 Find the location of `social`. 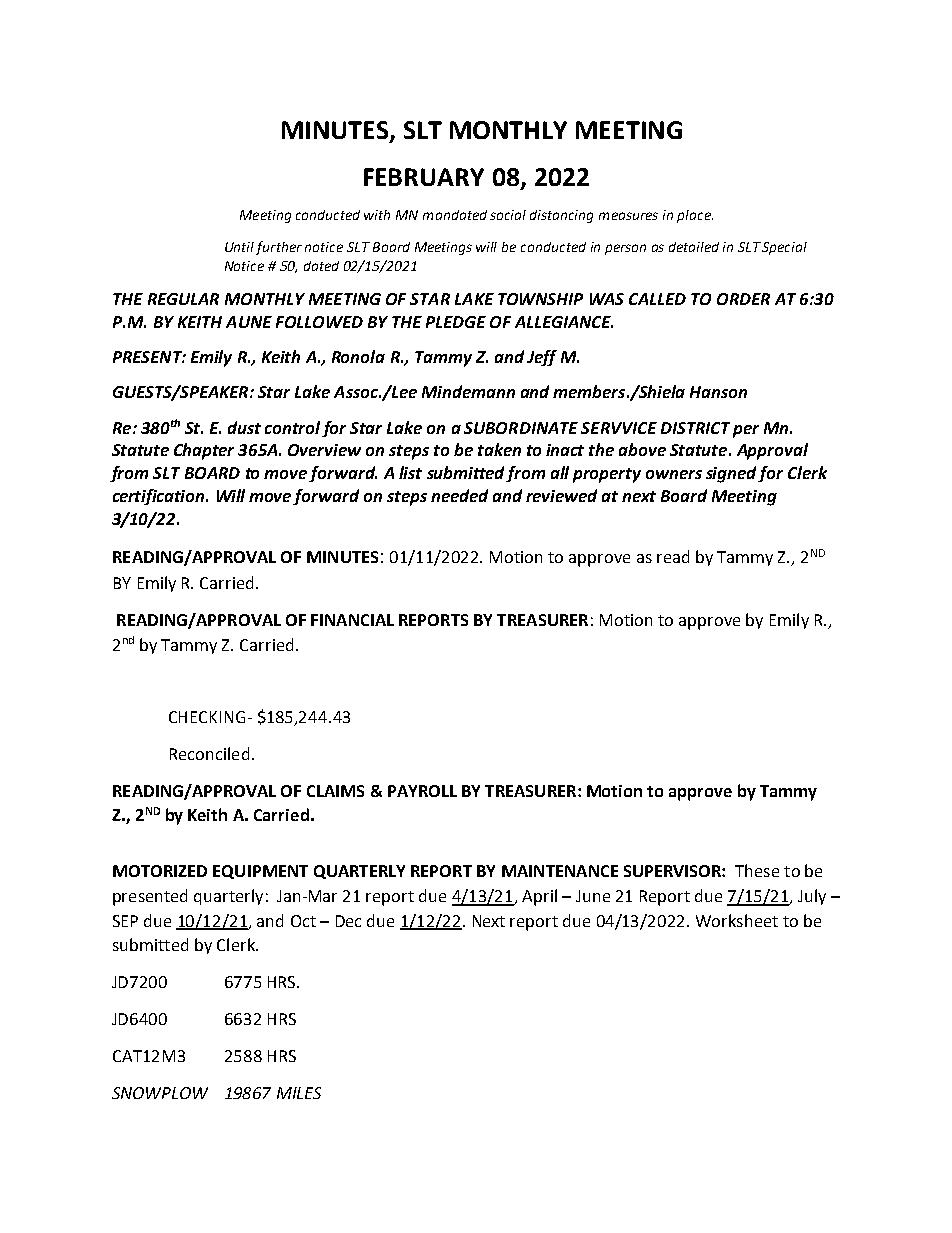

social is located at coordinates (508, 215).
